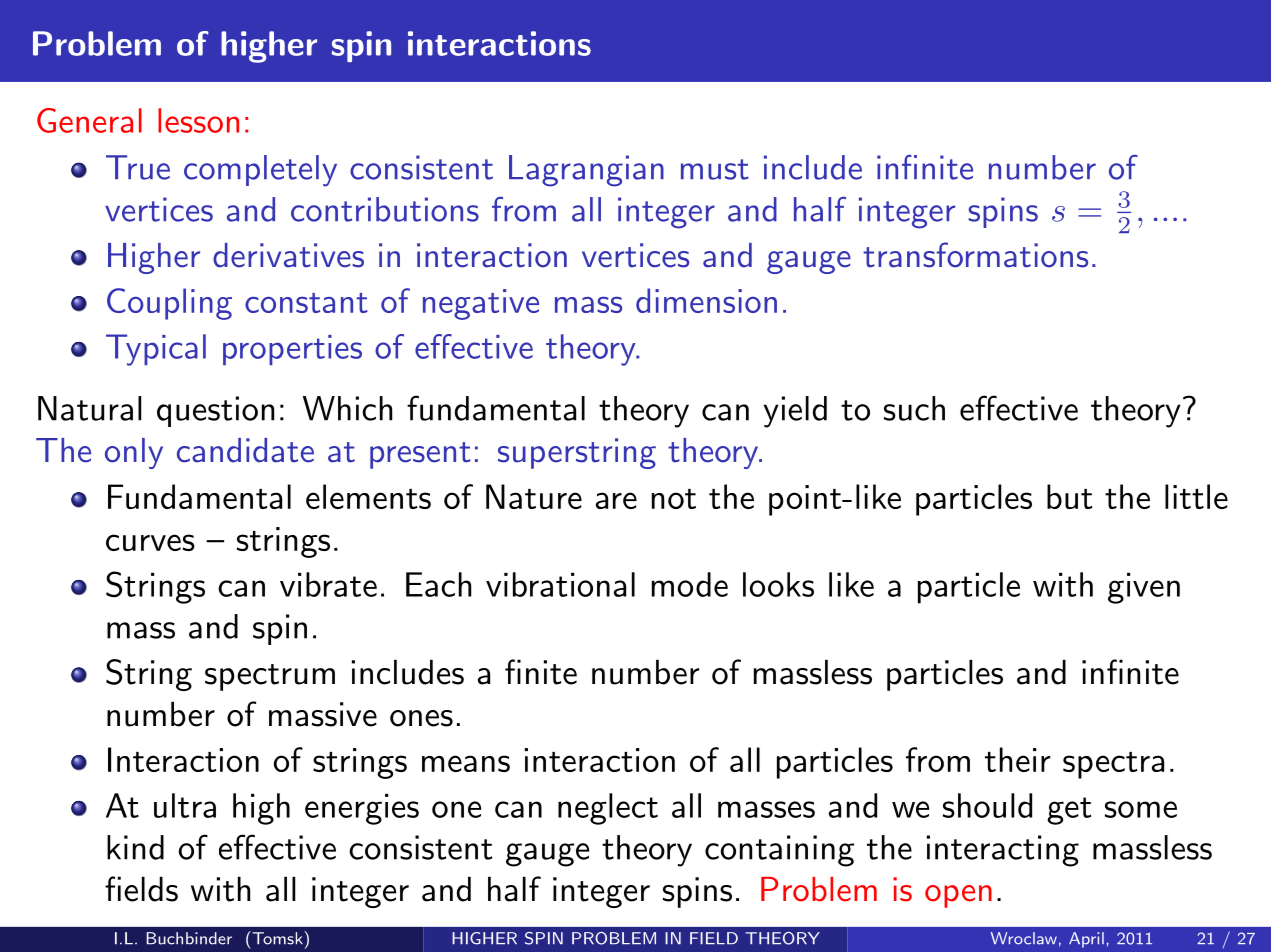 This page has width=1271, height=952. What do you see at coordinates (150, 542) in the page?
I see `curves` at bounding box center [150, 542].
